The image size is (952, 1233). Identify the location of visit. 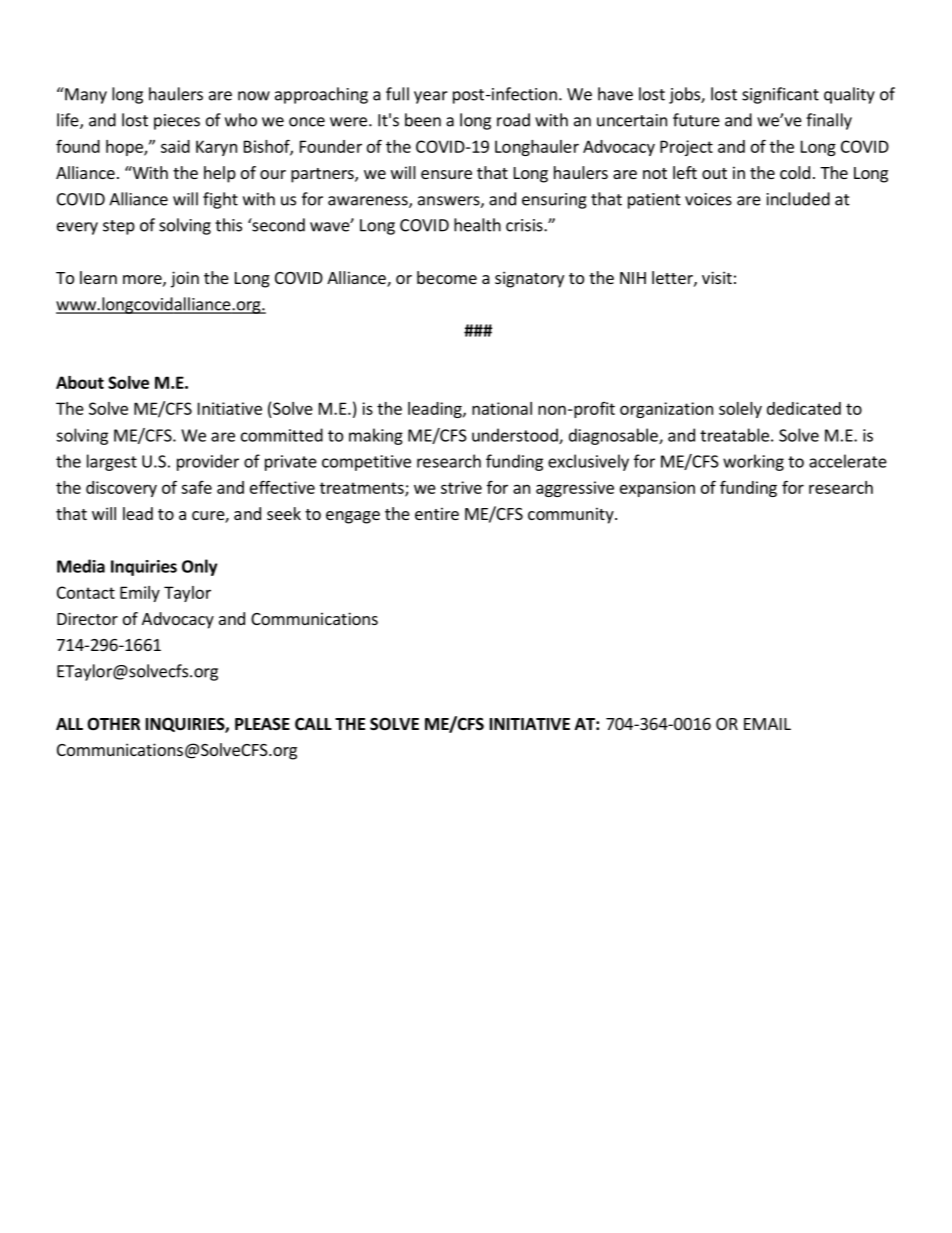
(717, 277).
